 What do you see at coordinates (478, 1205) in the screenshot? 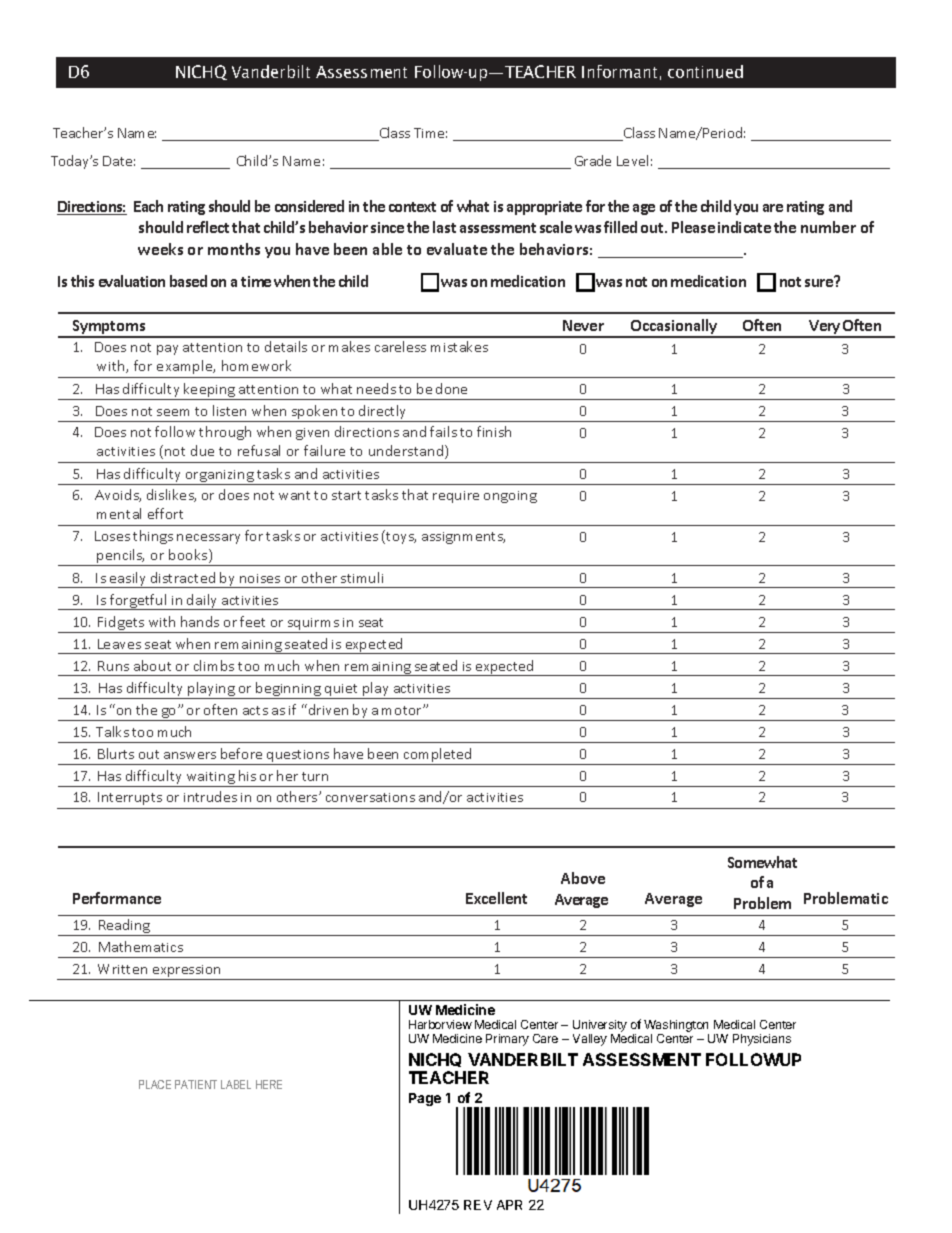
I see `REV` at bounding box center [478, 1205].
